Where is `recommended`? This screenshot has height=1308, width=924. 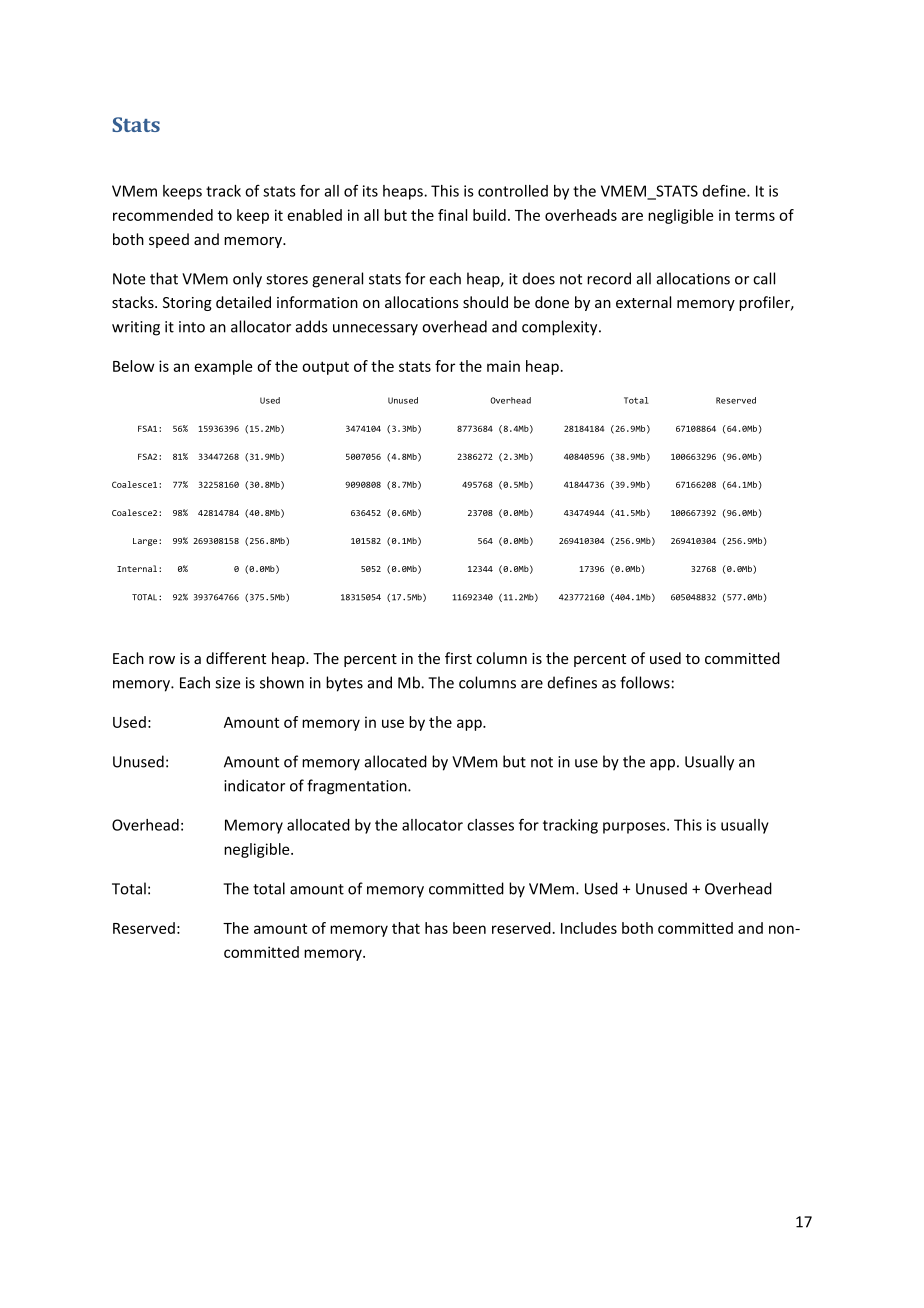
recommended is located at coordinates (163, 215).
